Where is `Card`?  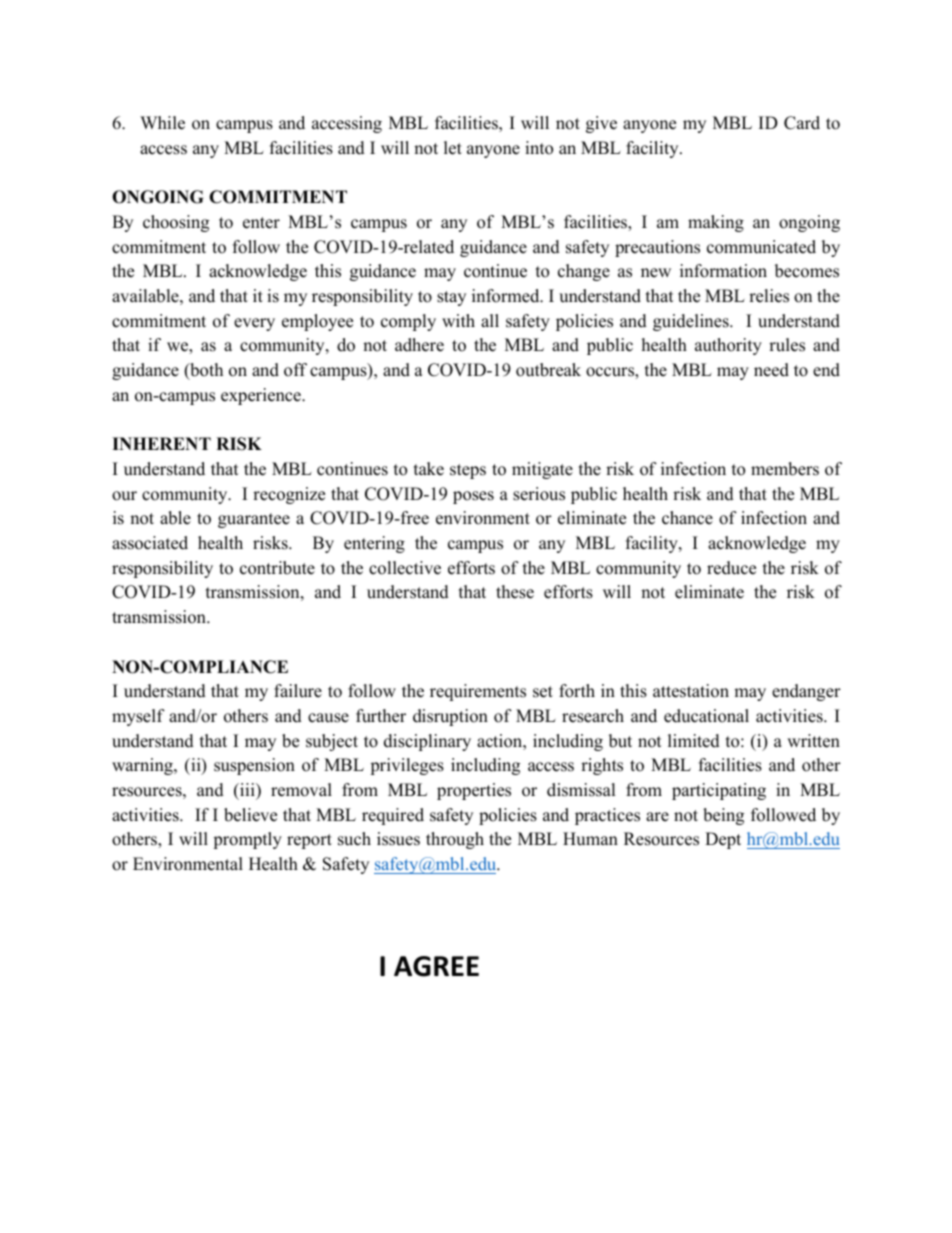 Card is located at coordinates (802, 123).
